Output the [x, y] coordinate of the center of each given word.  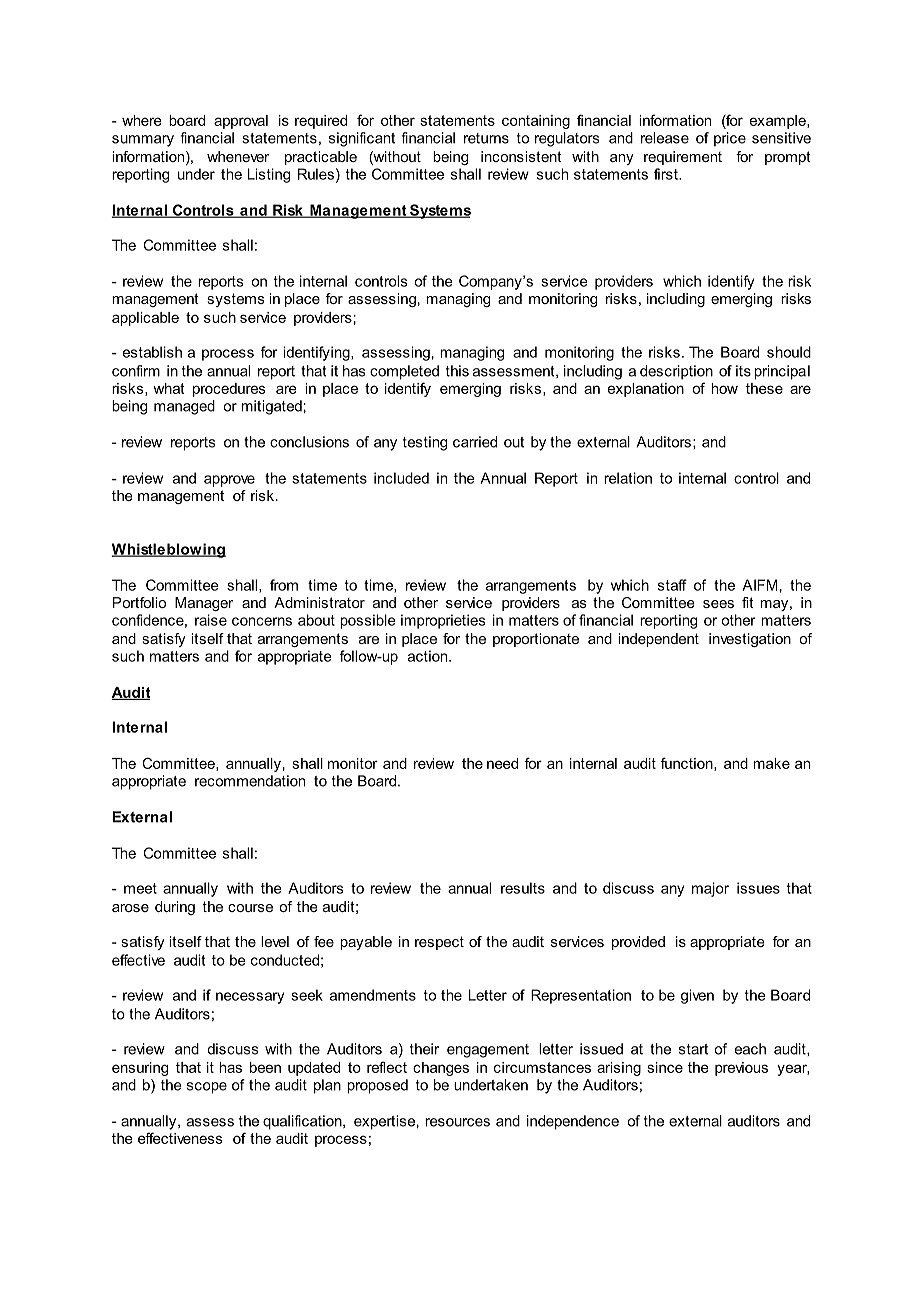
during [175, 908]
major [710, 889]
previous [741, 1069]
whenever [238, 156]
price [730, 139]
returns [486, 138]
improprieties [443, 621]
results [523, 888]
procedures [229, 390]
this [457, 371]
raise [211, 620]
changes [441, 1069]
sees [718, 604]
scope [207, 1088]
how [724, 388]
